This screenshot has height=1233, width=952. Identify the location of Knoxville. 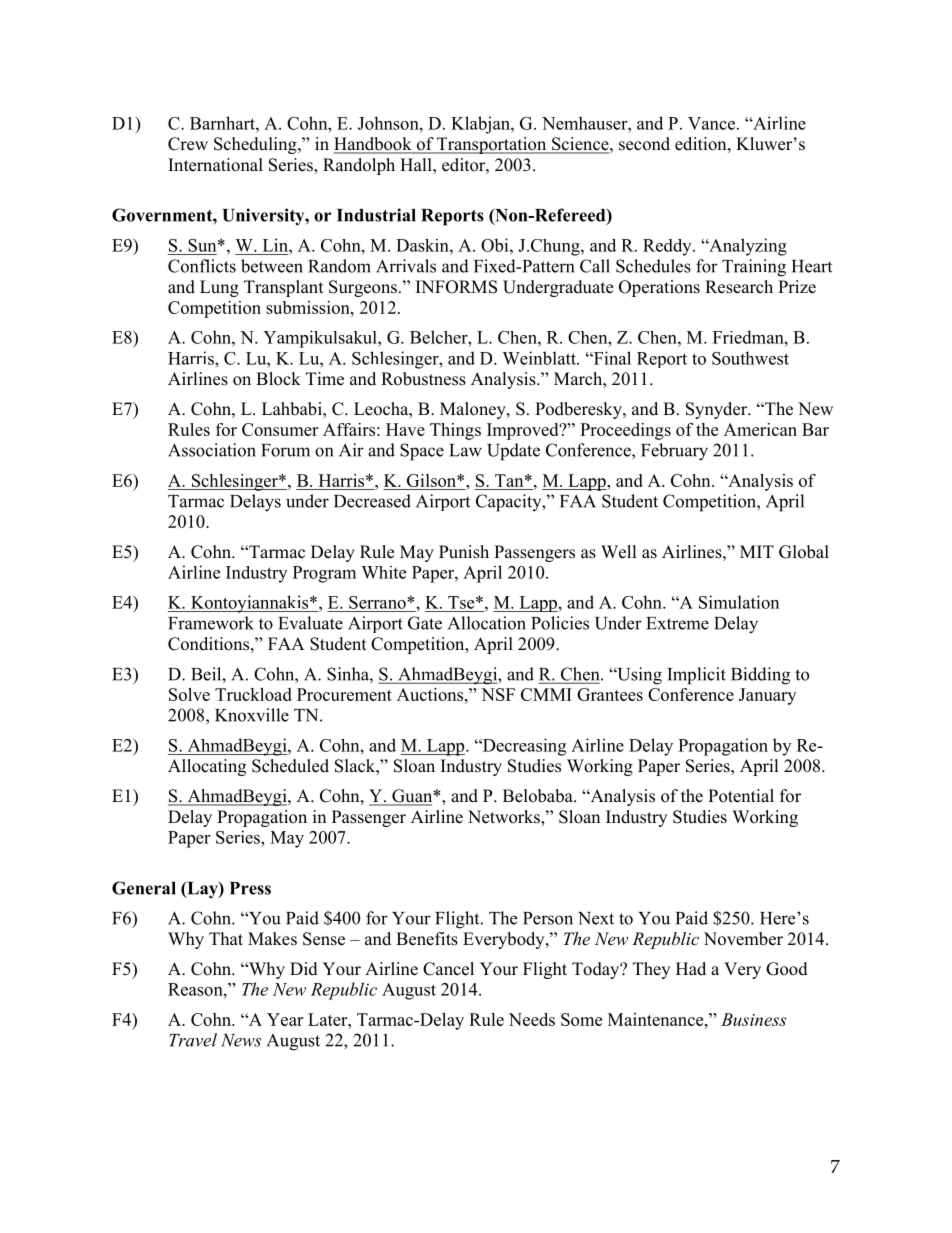
(252, 715).
